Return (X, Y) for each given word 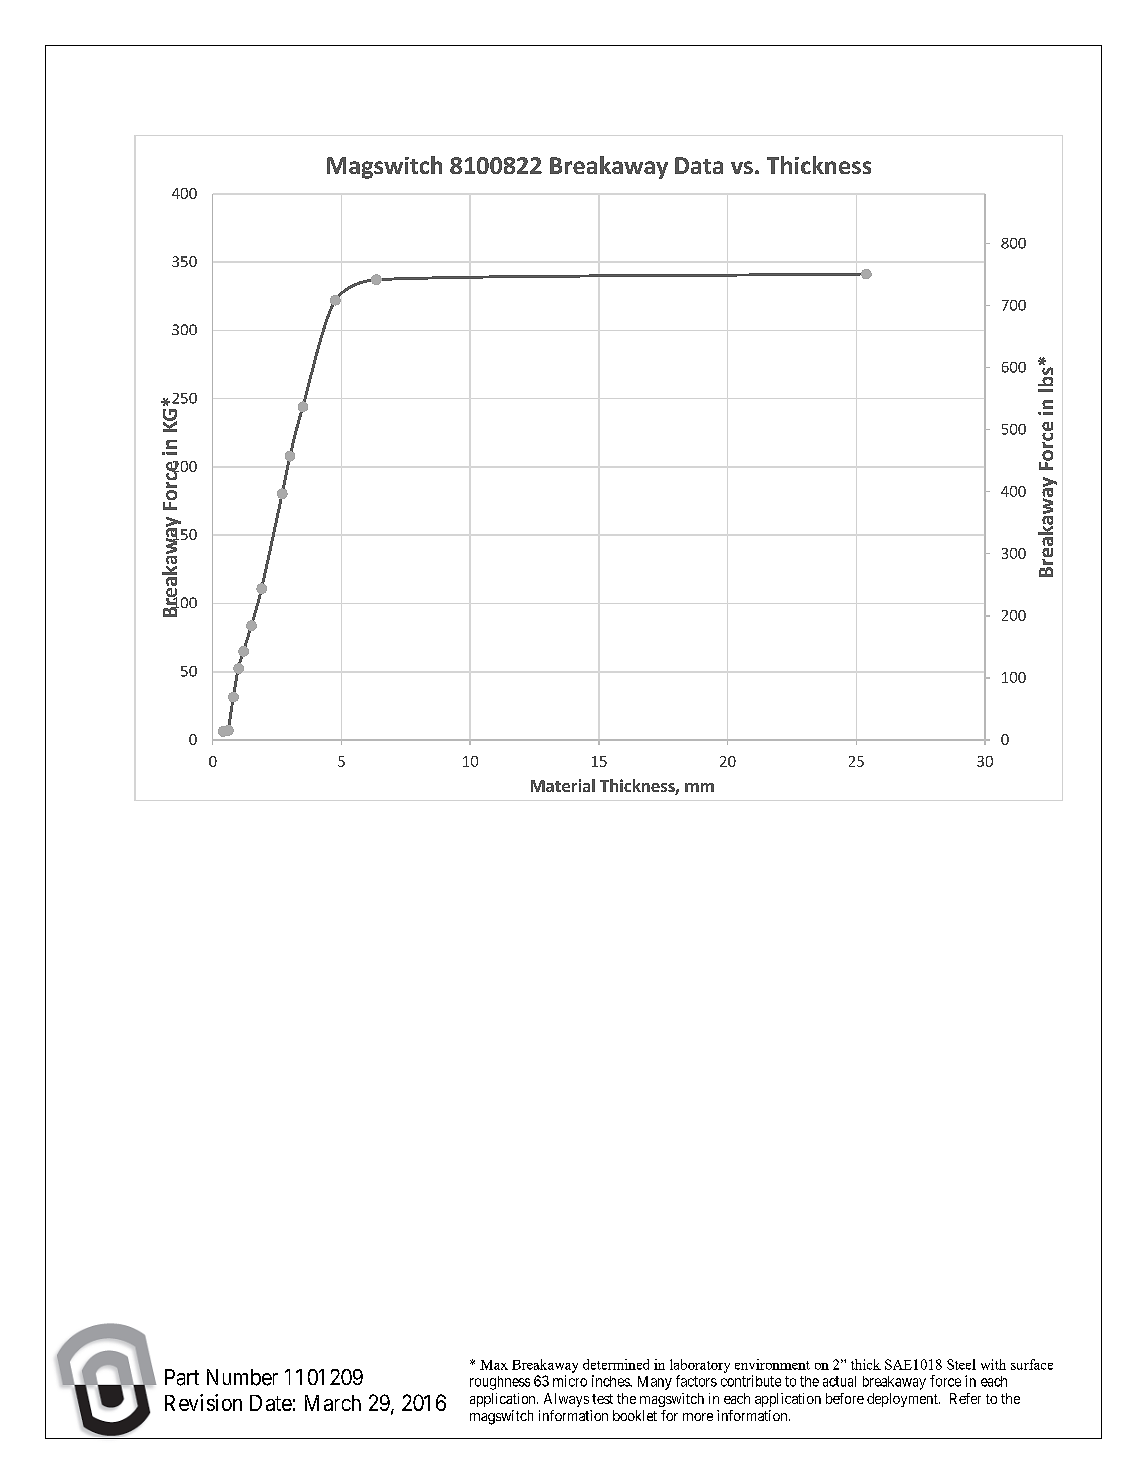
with (993, 1364)
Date (271, 1403)
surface (1032, 1364)
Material (563, 785)
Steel (961, 1364)
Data (699, 165)
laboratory (700, 1366)
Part (182, 1377)
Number (242, 1377)
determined (616, 1364)
